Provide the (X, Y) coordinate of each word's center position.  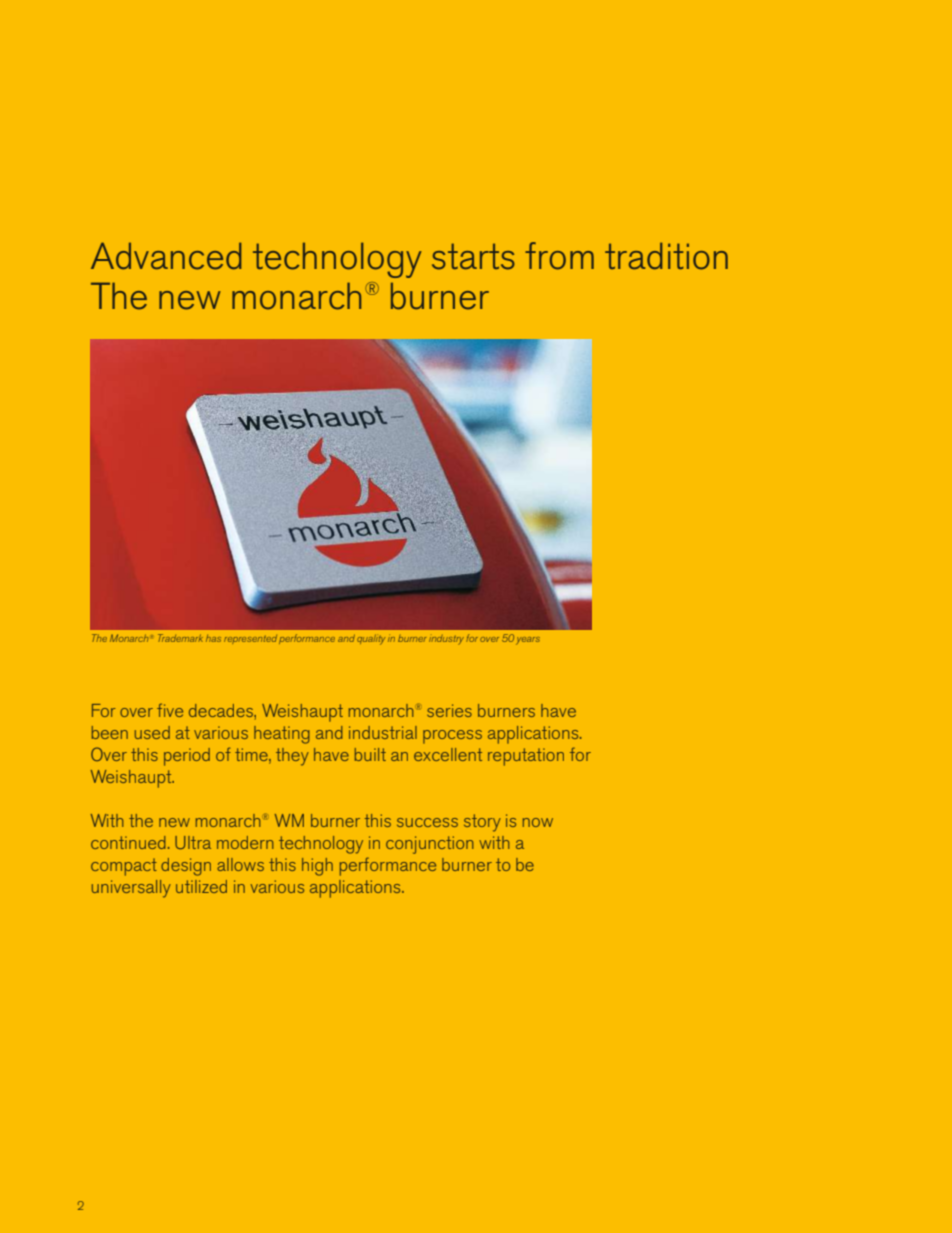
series (449, 710)
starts (473, 256)
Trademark (180, 638)
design (186, 867)
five (170, 710)
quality (371, 639)
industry (446, 640)
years (528, 641)
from (559, 256)
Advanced (166, 256)
